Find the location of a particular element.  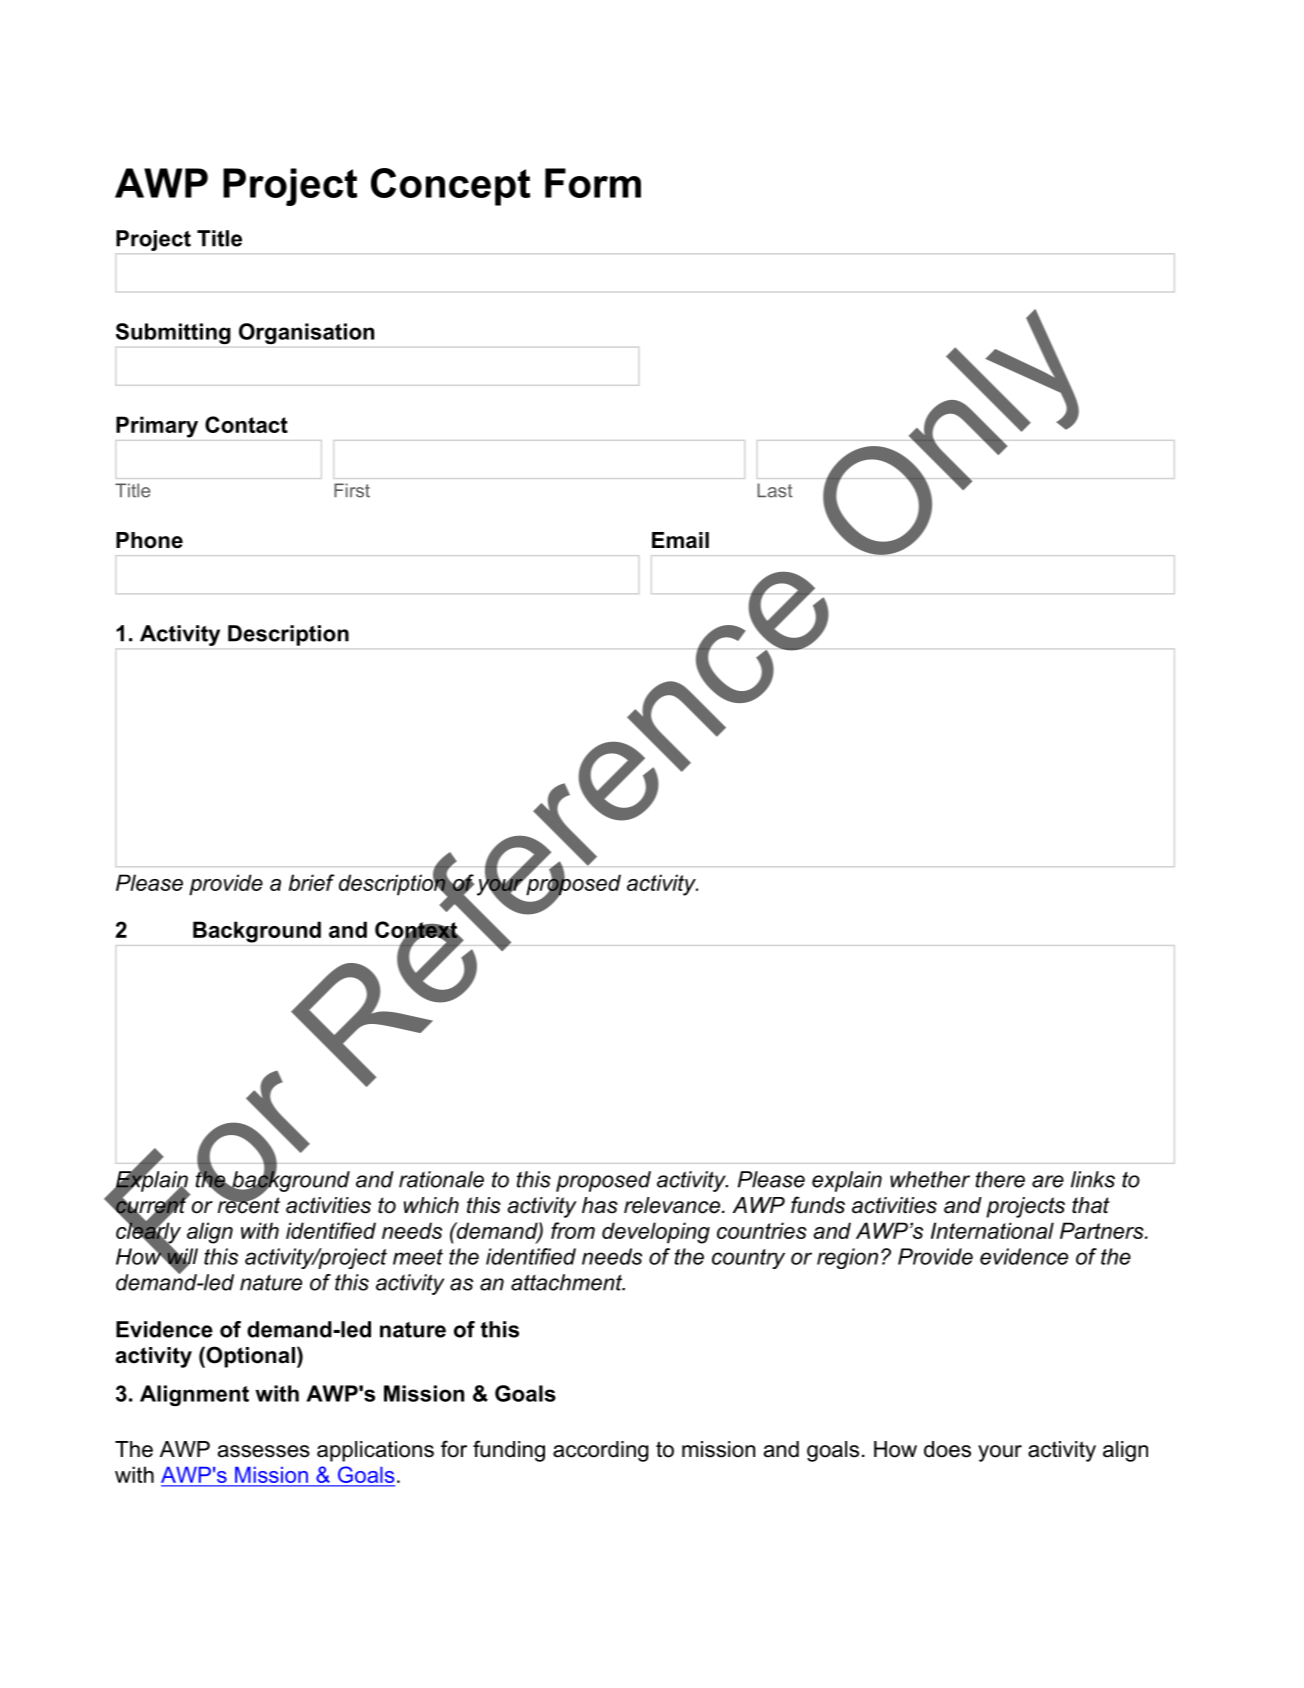

assesses is located at coordinates (264, 1451).
